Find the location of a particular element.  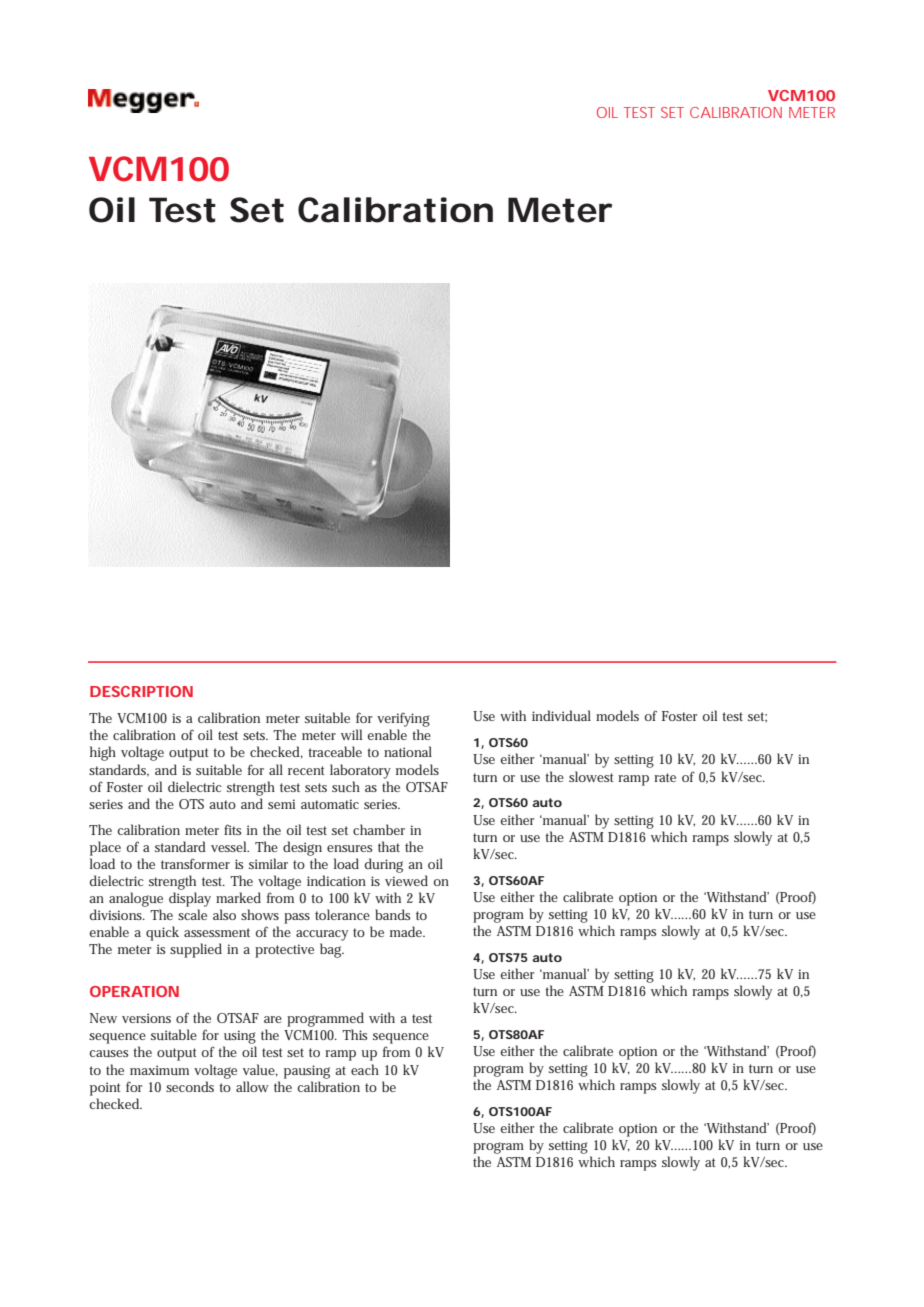

verifying is located at coordinates (403, 719).
